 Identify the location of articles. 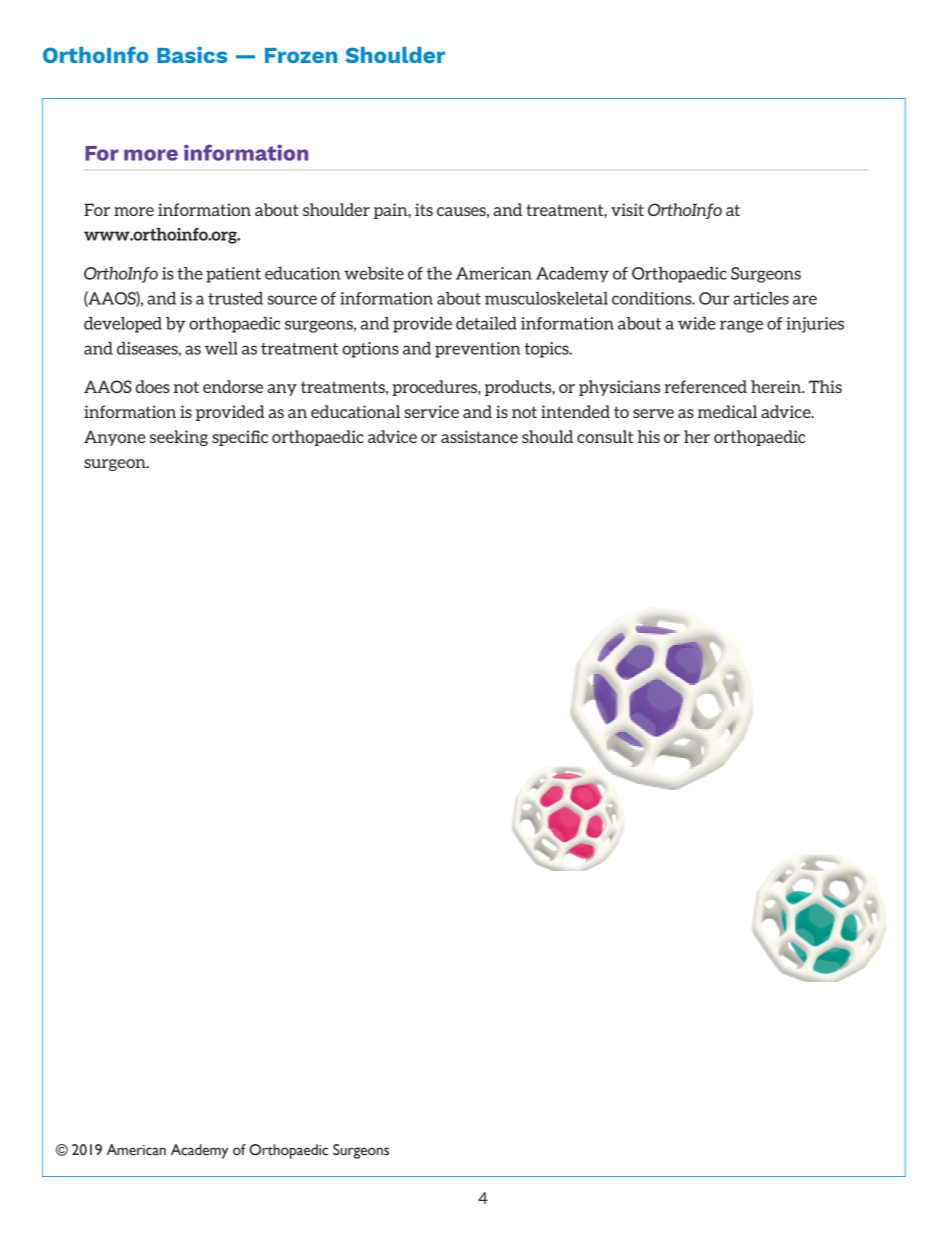
(761, 298).
